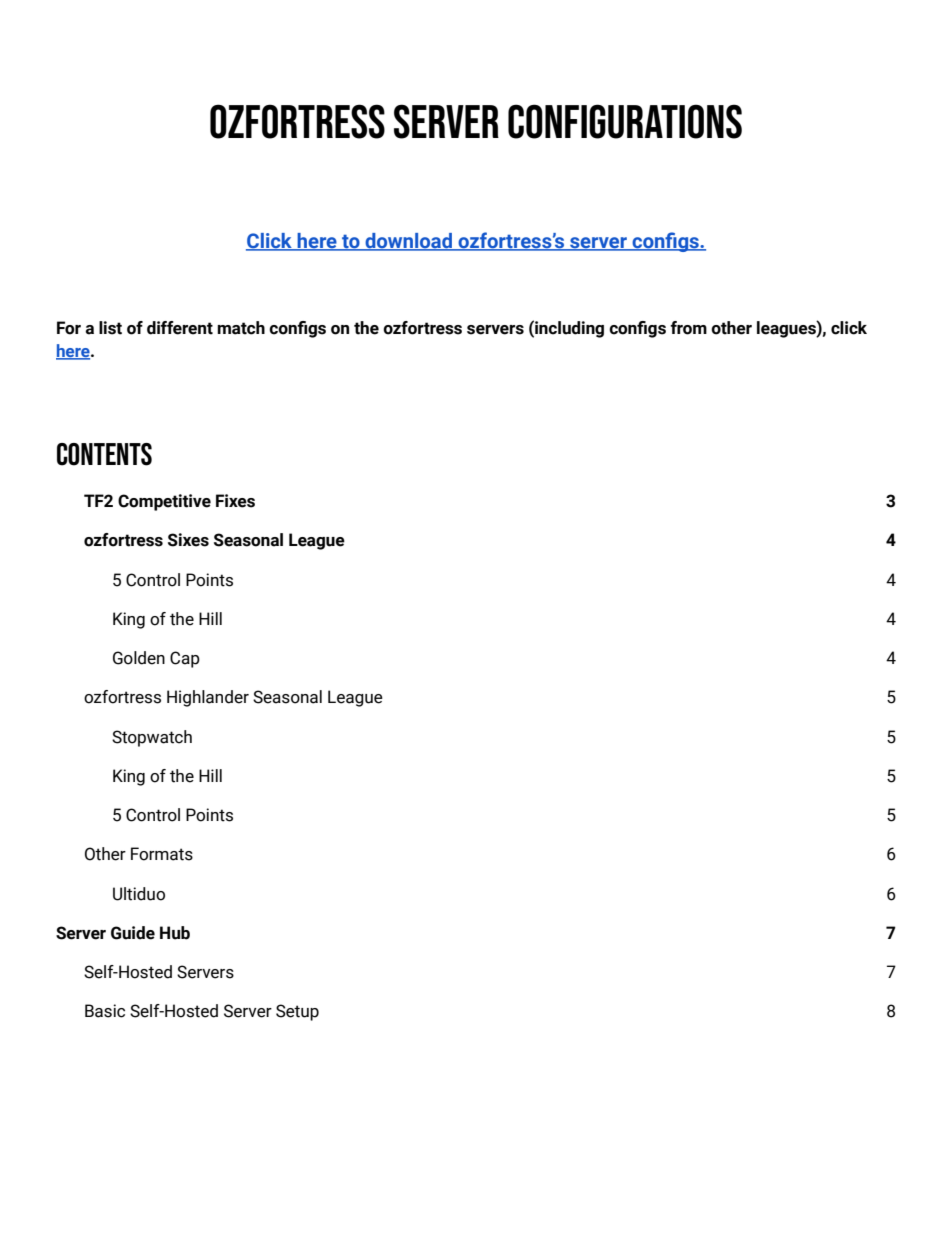 This document has height=1233, width=952. What do you see at coordinates (104, 454) in the document?
I see `Contents` at bounding box center [104, 454].
